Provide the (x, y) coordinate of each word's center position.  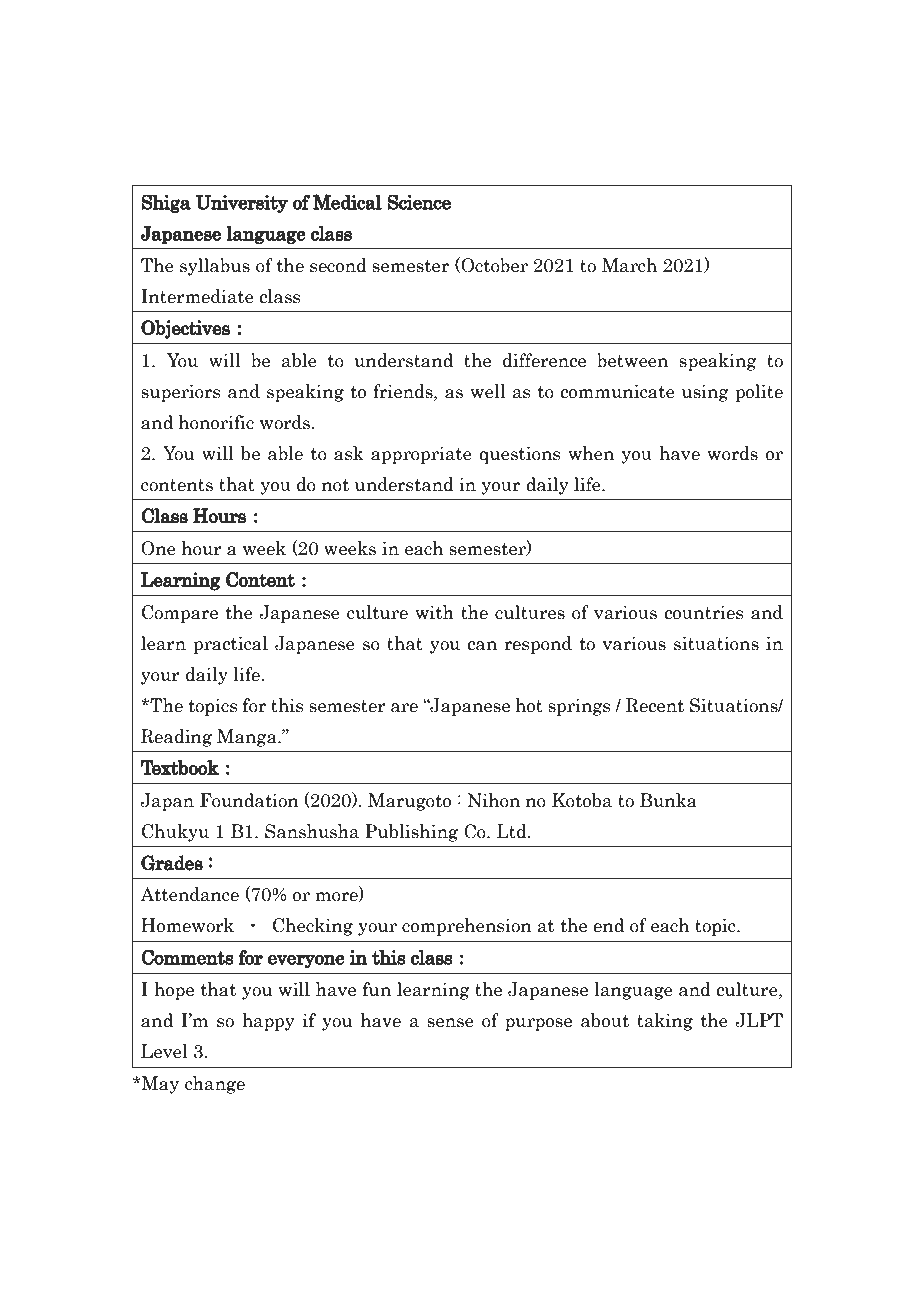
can (482, 646)
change (215, 1085)
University (241, 204)
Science (419, 202)
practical (230, 645)
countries (704, 613)
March (629, 265)
